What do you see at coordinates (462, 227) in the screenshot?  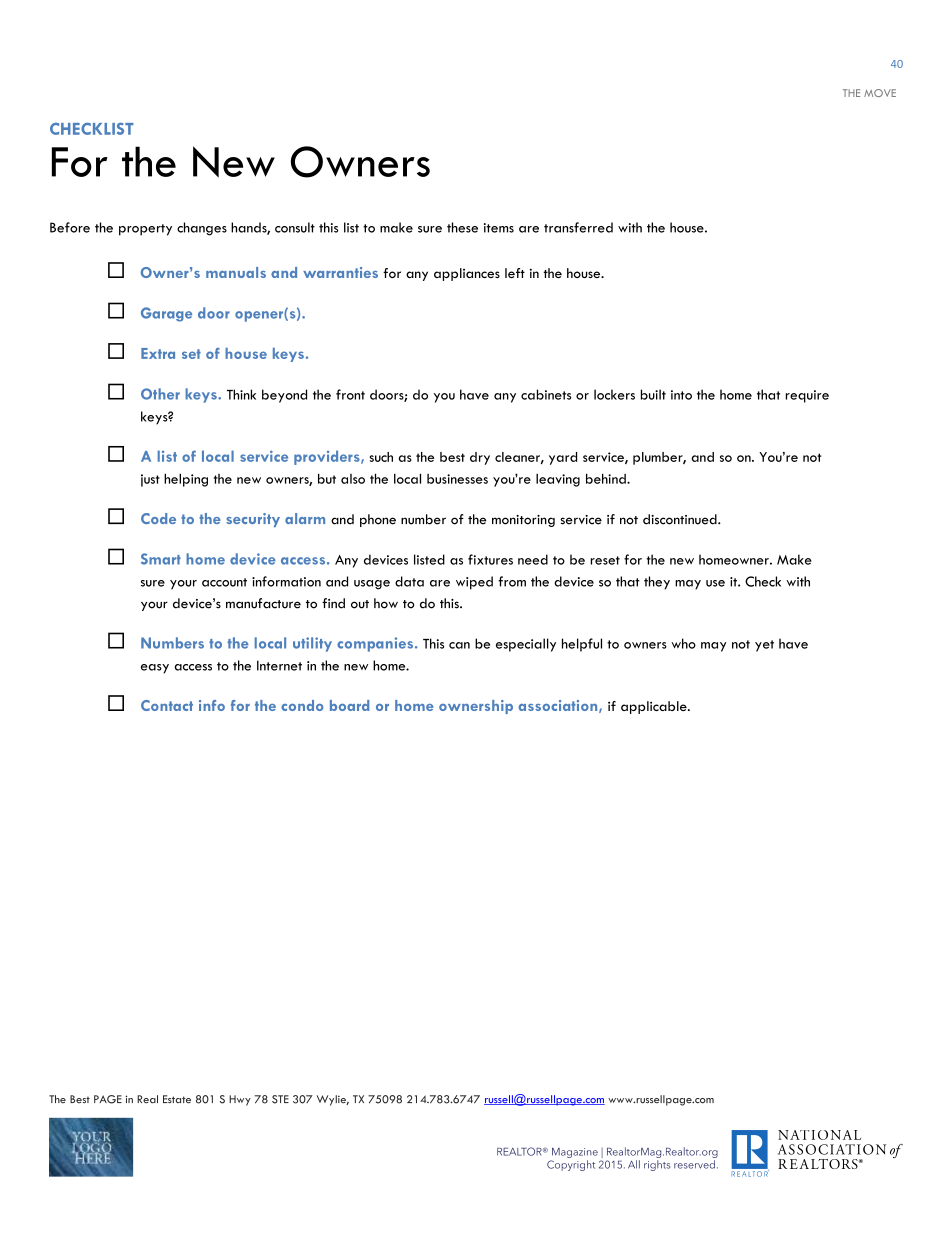 I see `these` at bounding box center [462, 227].
